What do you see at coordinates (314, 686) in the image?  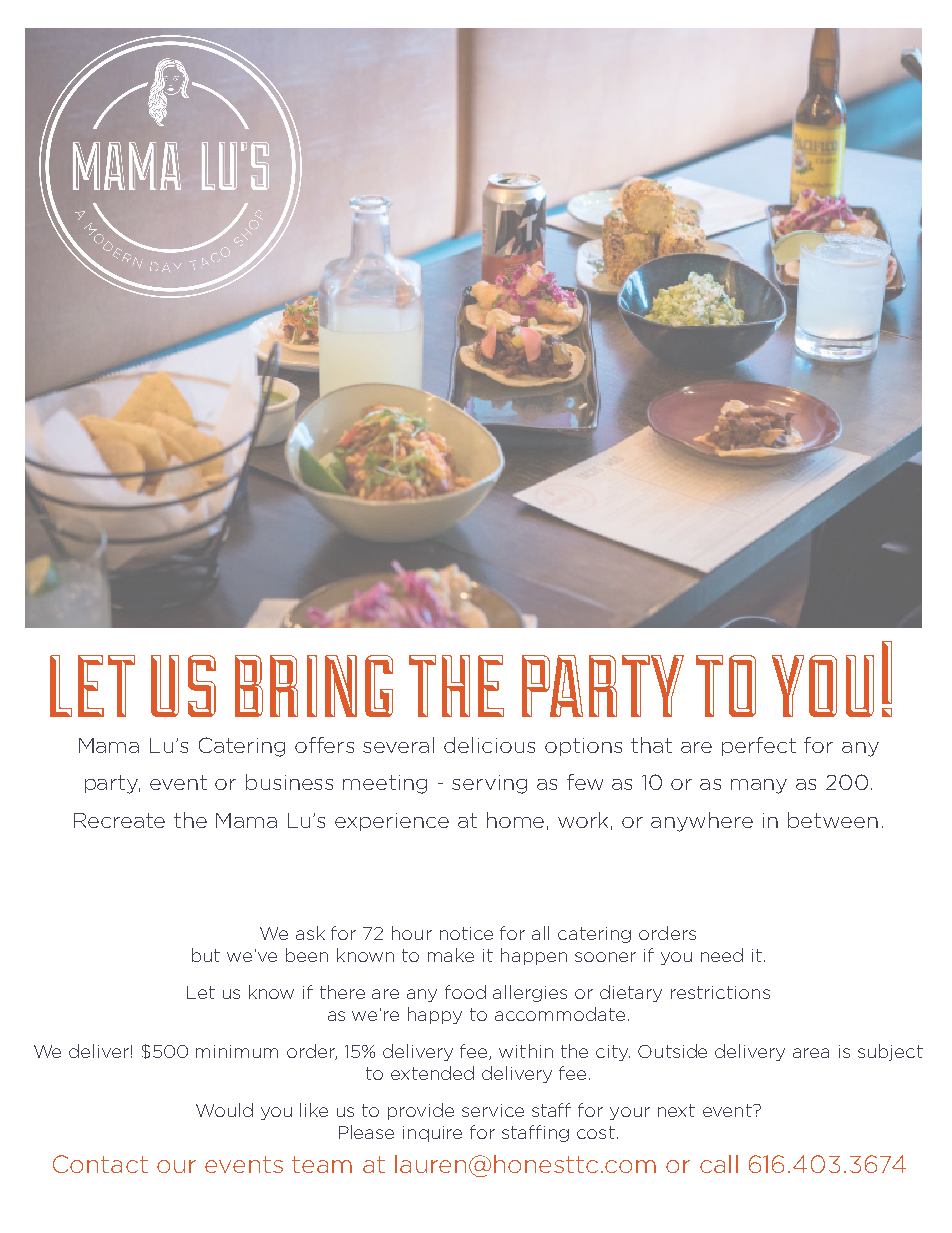 I see `bring` at bounding box center [314, 686].
